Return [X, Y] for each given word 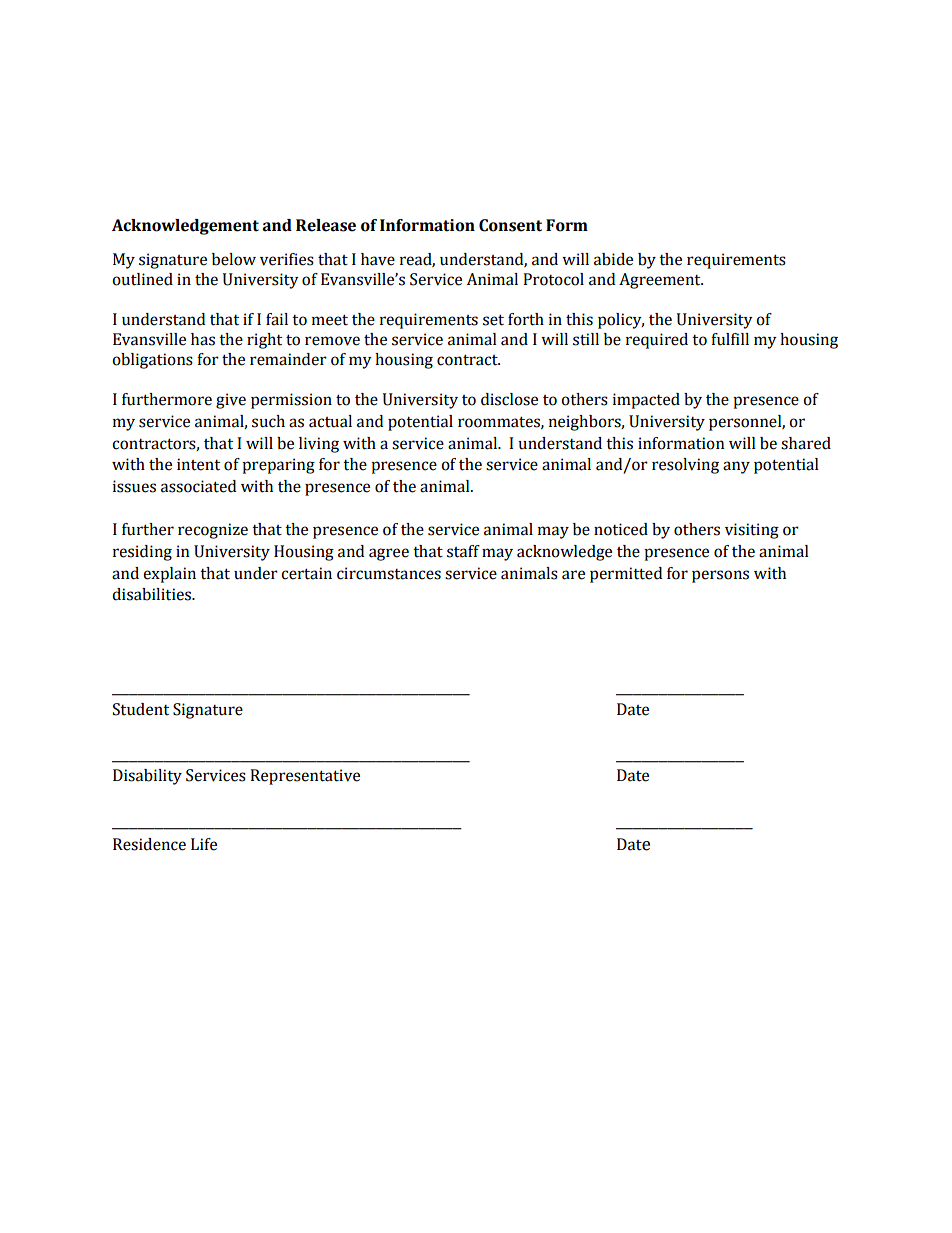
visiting [752, 531]
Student [141, 709]
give [231, 401]
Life [204, 844]
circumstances [389, 573]
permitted [626, 575]
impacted [646, 401]
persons [720, 576]
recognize [213, 531]
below [234, 259]
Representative [305, 777]
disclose [509, 399]
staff [463, 551]
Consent [510, 225]
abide [613, 259]
